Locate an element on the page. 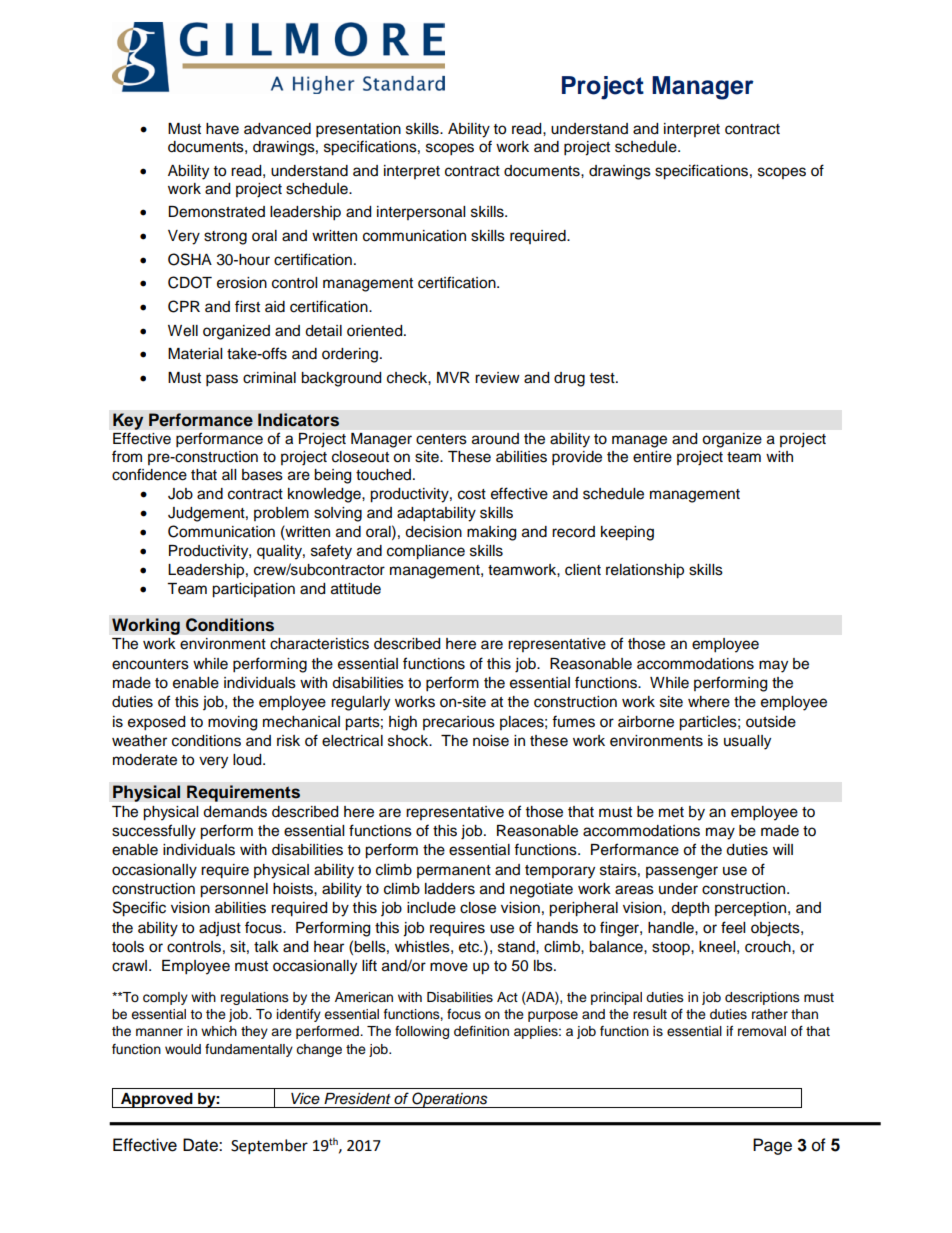  have is located at coordinates (222, 129).
